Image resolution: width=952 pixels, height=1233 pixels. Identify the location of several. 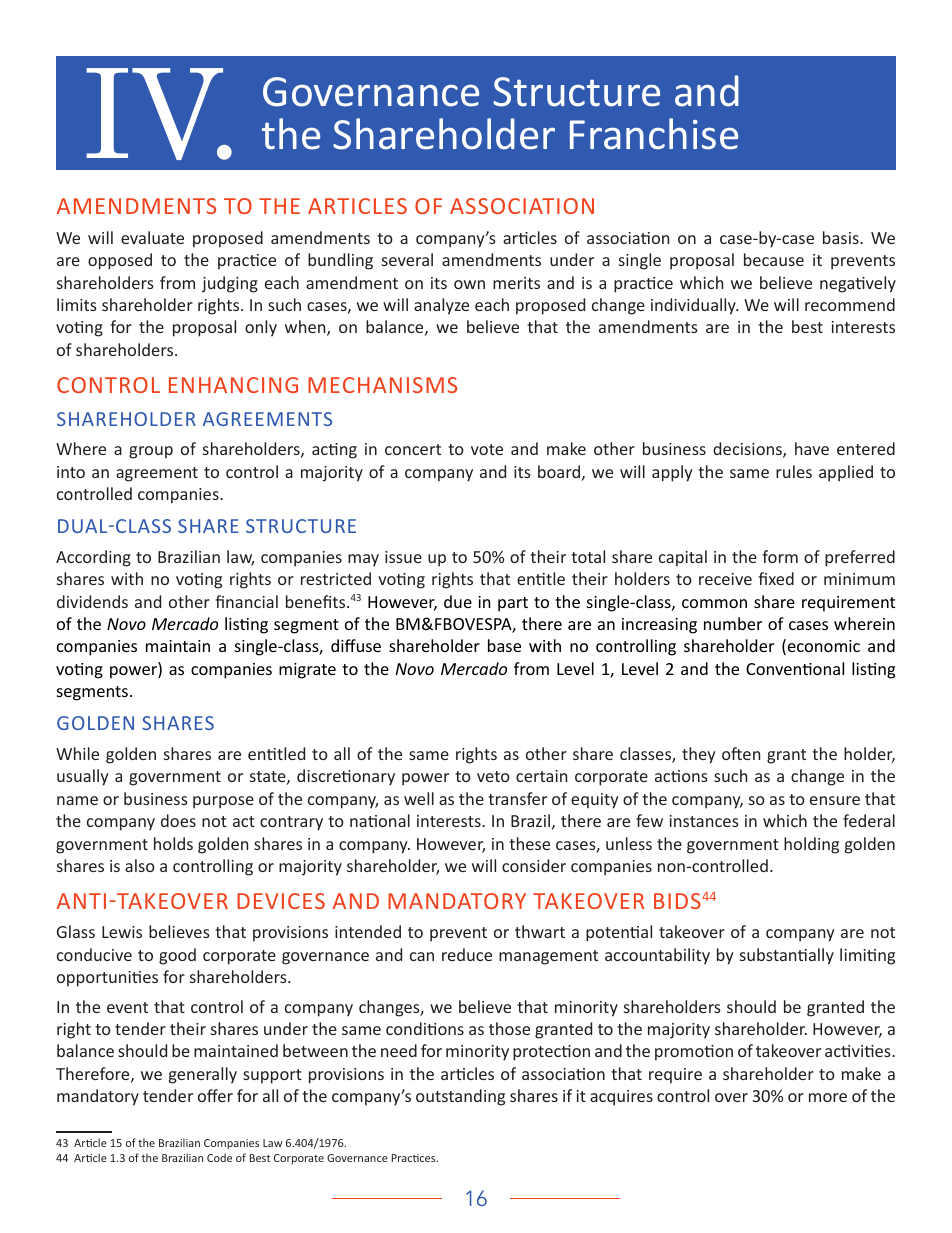
(407, 259).
